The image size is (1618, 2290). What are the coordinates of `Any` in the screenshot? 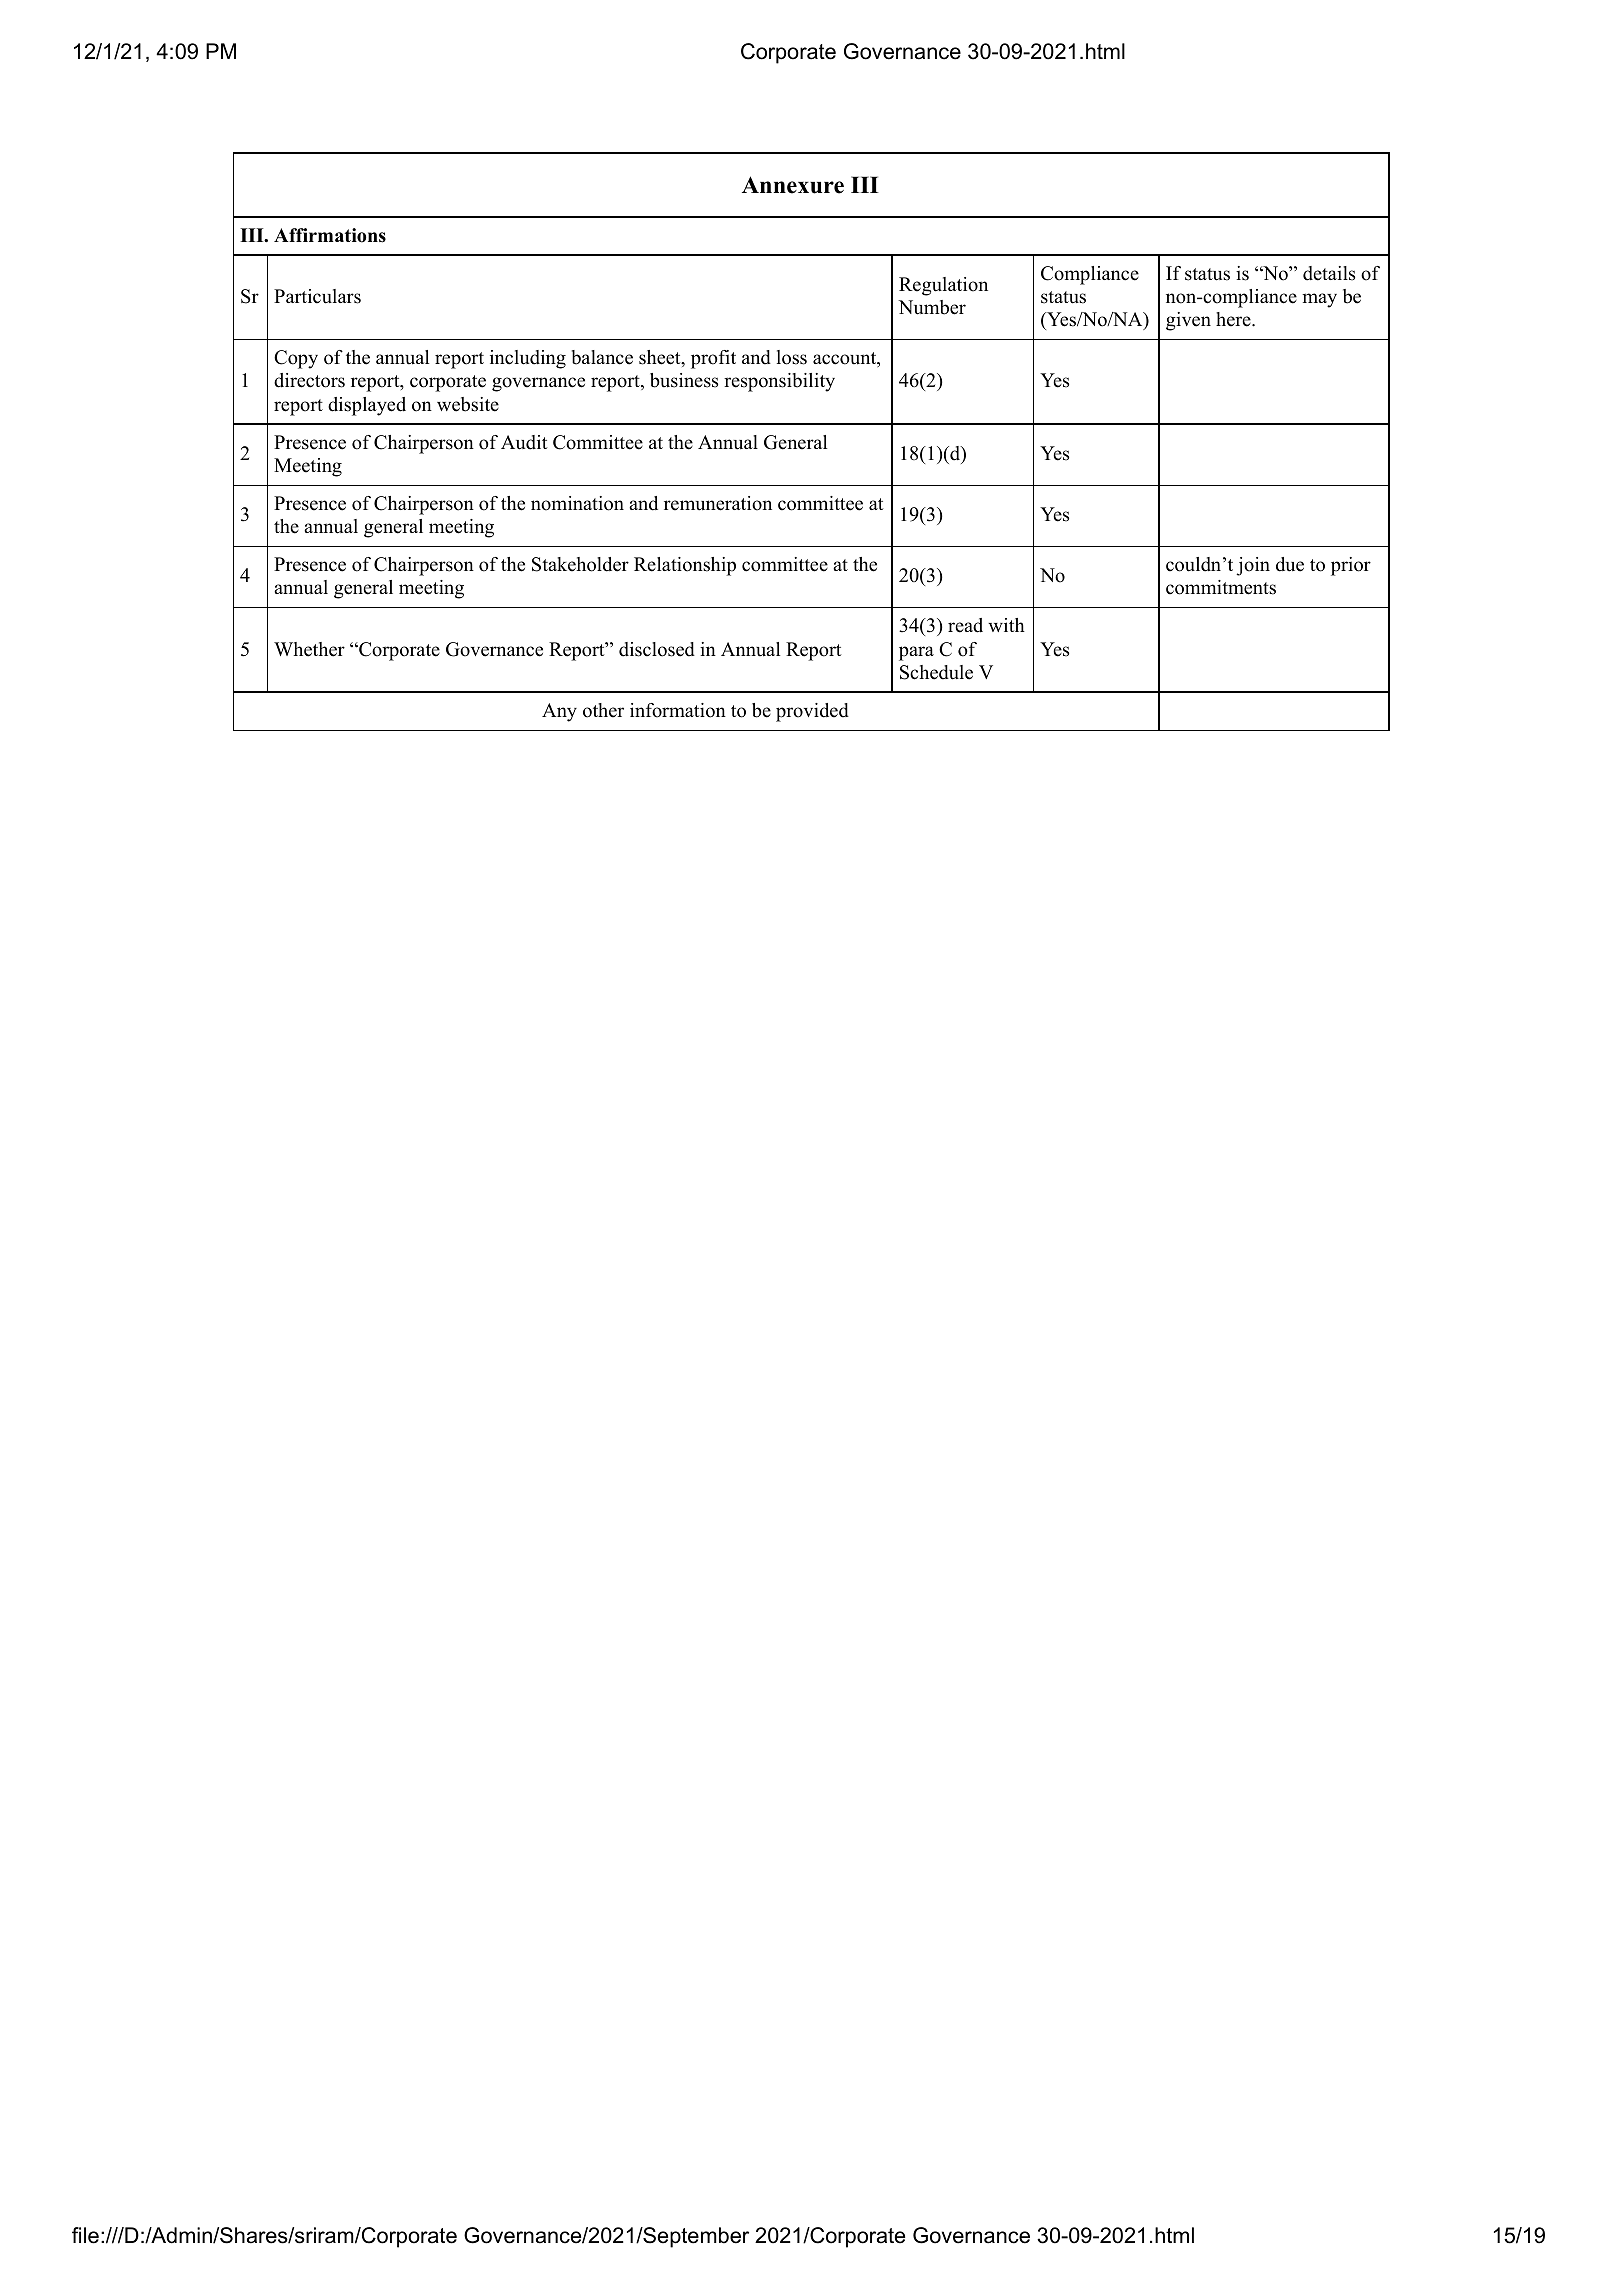 It's located at (559, 712).
